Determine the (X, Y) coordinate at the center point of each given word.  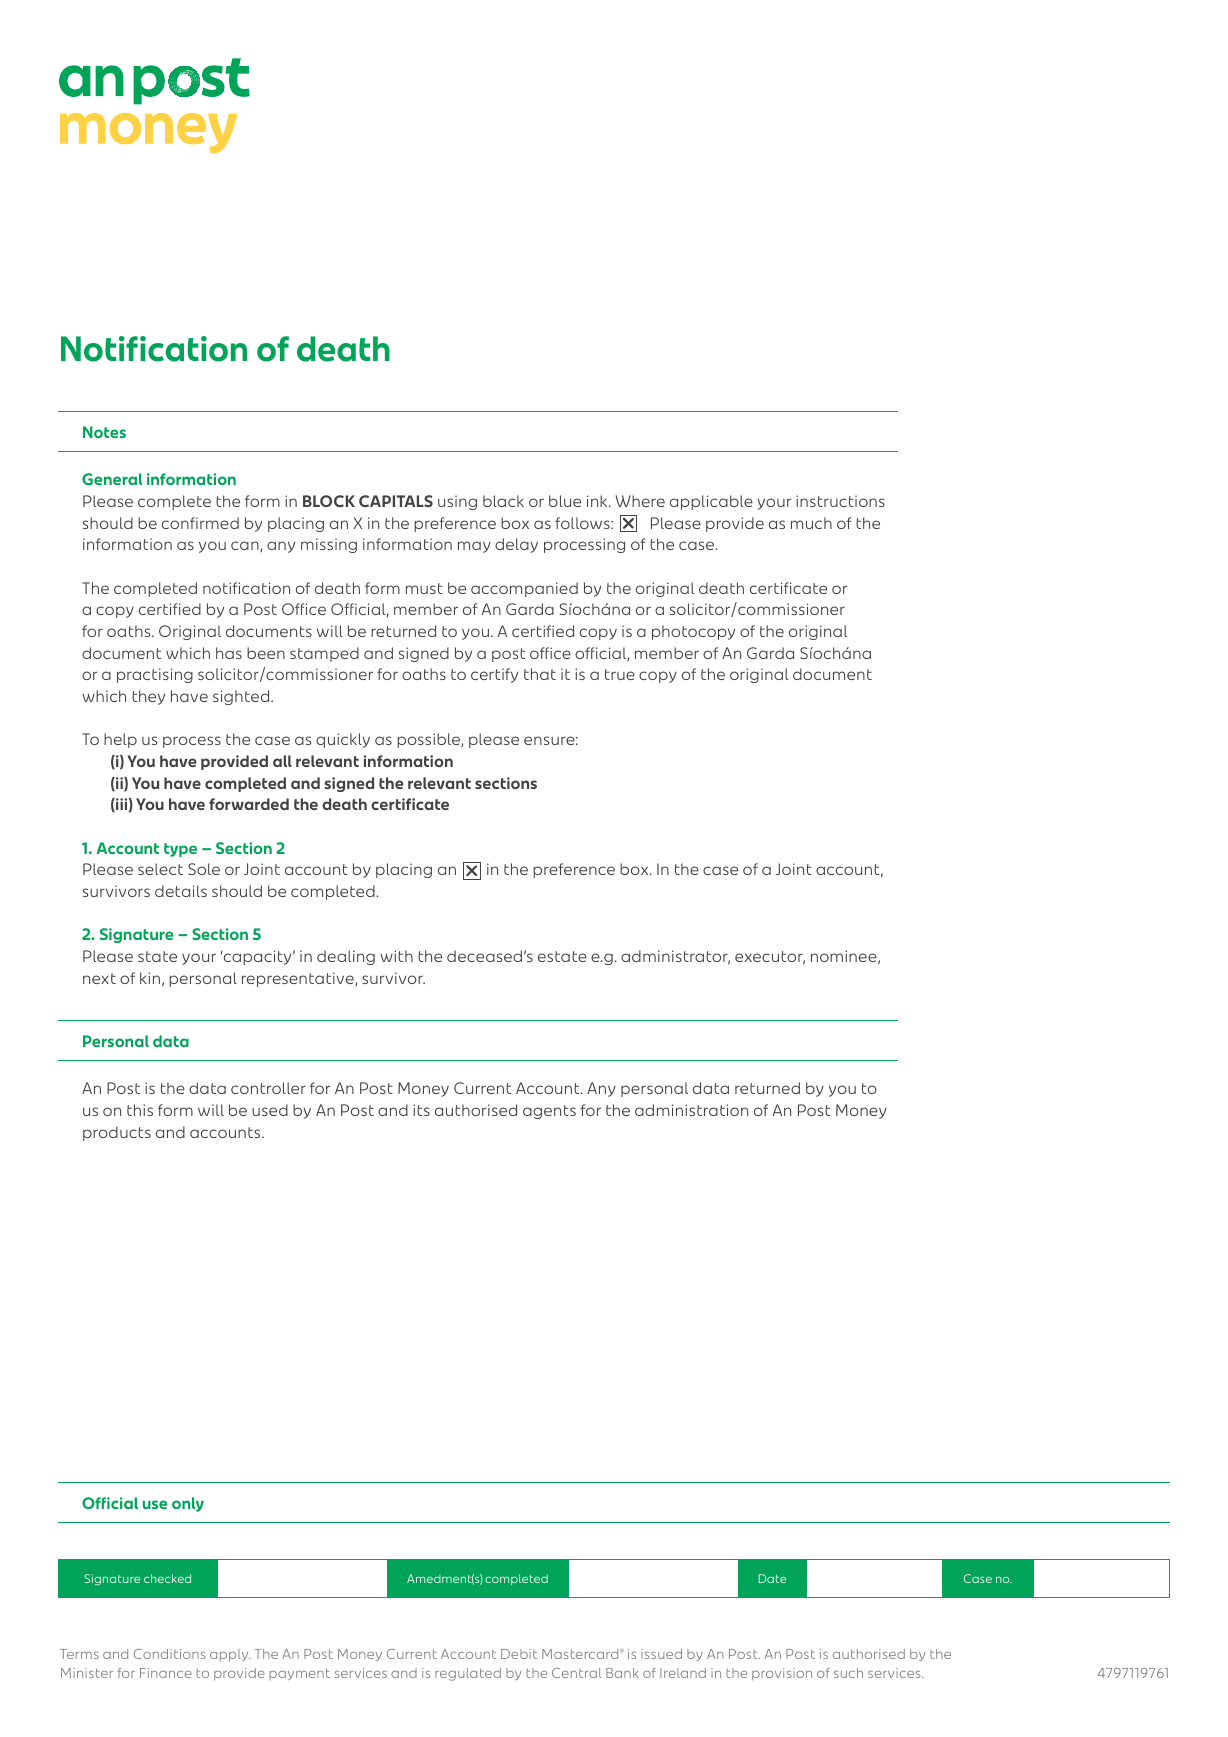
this (140, 1110)
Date (772, 1578)
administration (691, 1110)
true (620, 674)
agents (549, 1112)
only (188, 1504)
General (112, 479)
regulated (468, 1674)
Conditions (170, 1654)
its (421, 1110)
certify (494, 675)
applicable (711, 502)
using (457, 502)
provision (782, 1674)
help (120, 740)
